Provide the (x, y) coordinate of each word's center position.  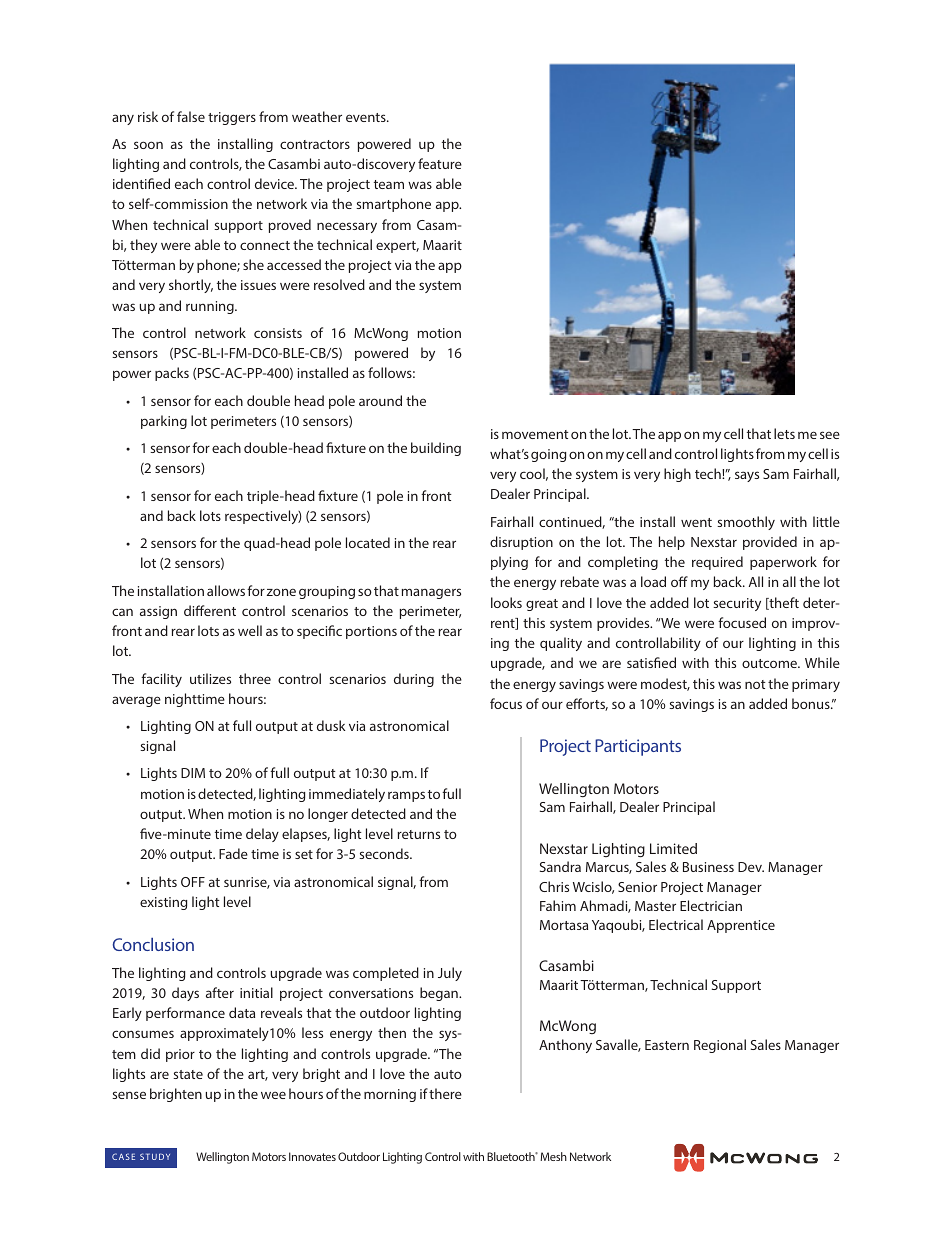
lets (784, 433)
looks (506, 602)
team (389, 184)
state (188, 1074)
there (445, 1093)
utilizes (210, 678)
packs (172, 374)
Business (708, 867)
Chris (554, 886)
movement (535, 434)
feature (440, 163)
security (737, 604)
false (191, 116)
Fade (233, 853)
